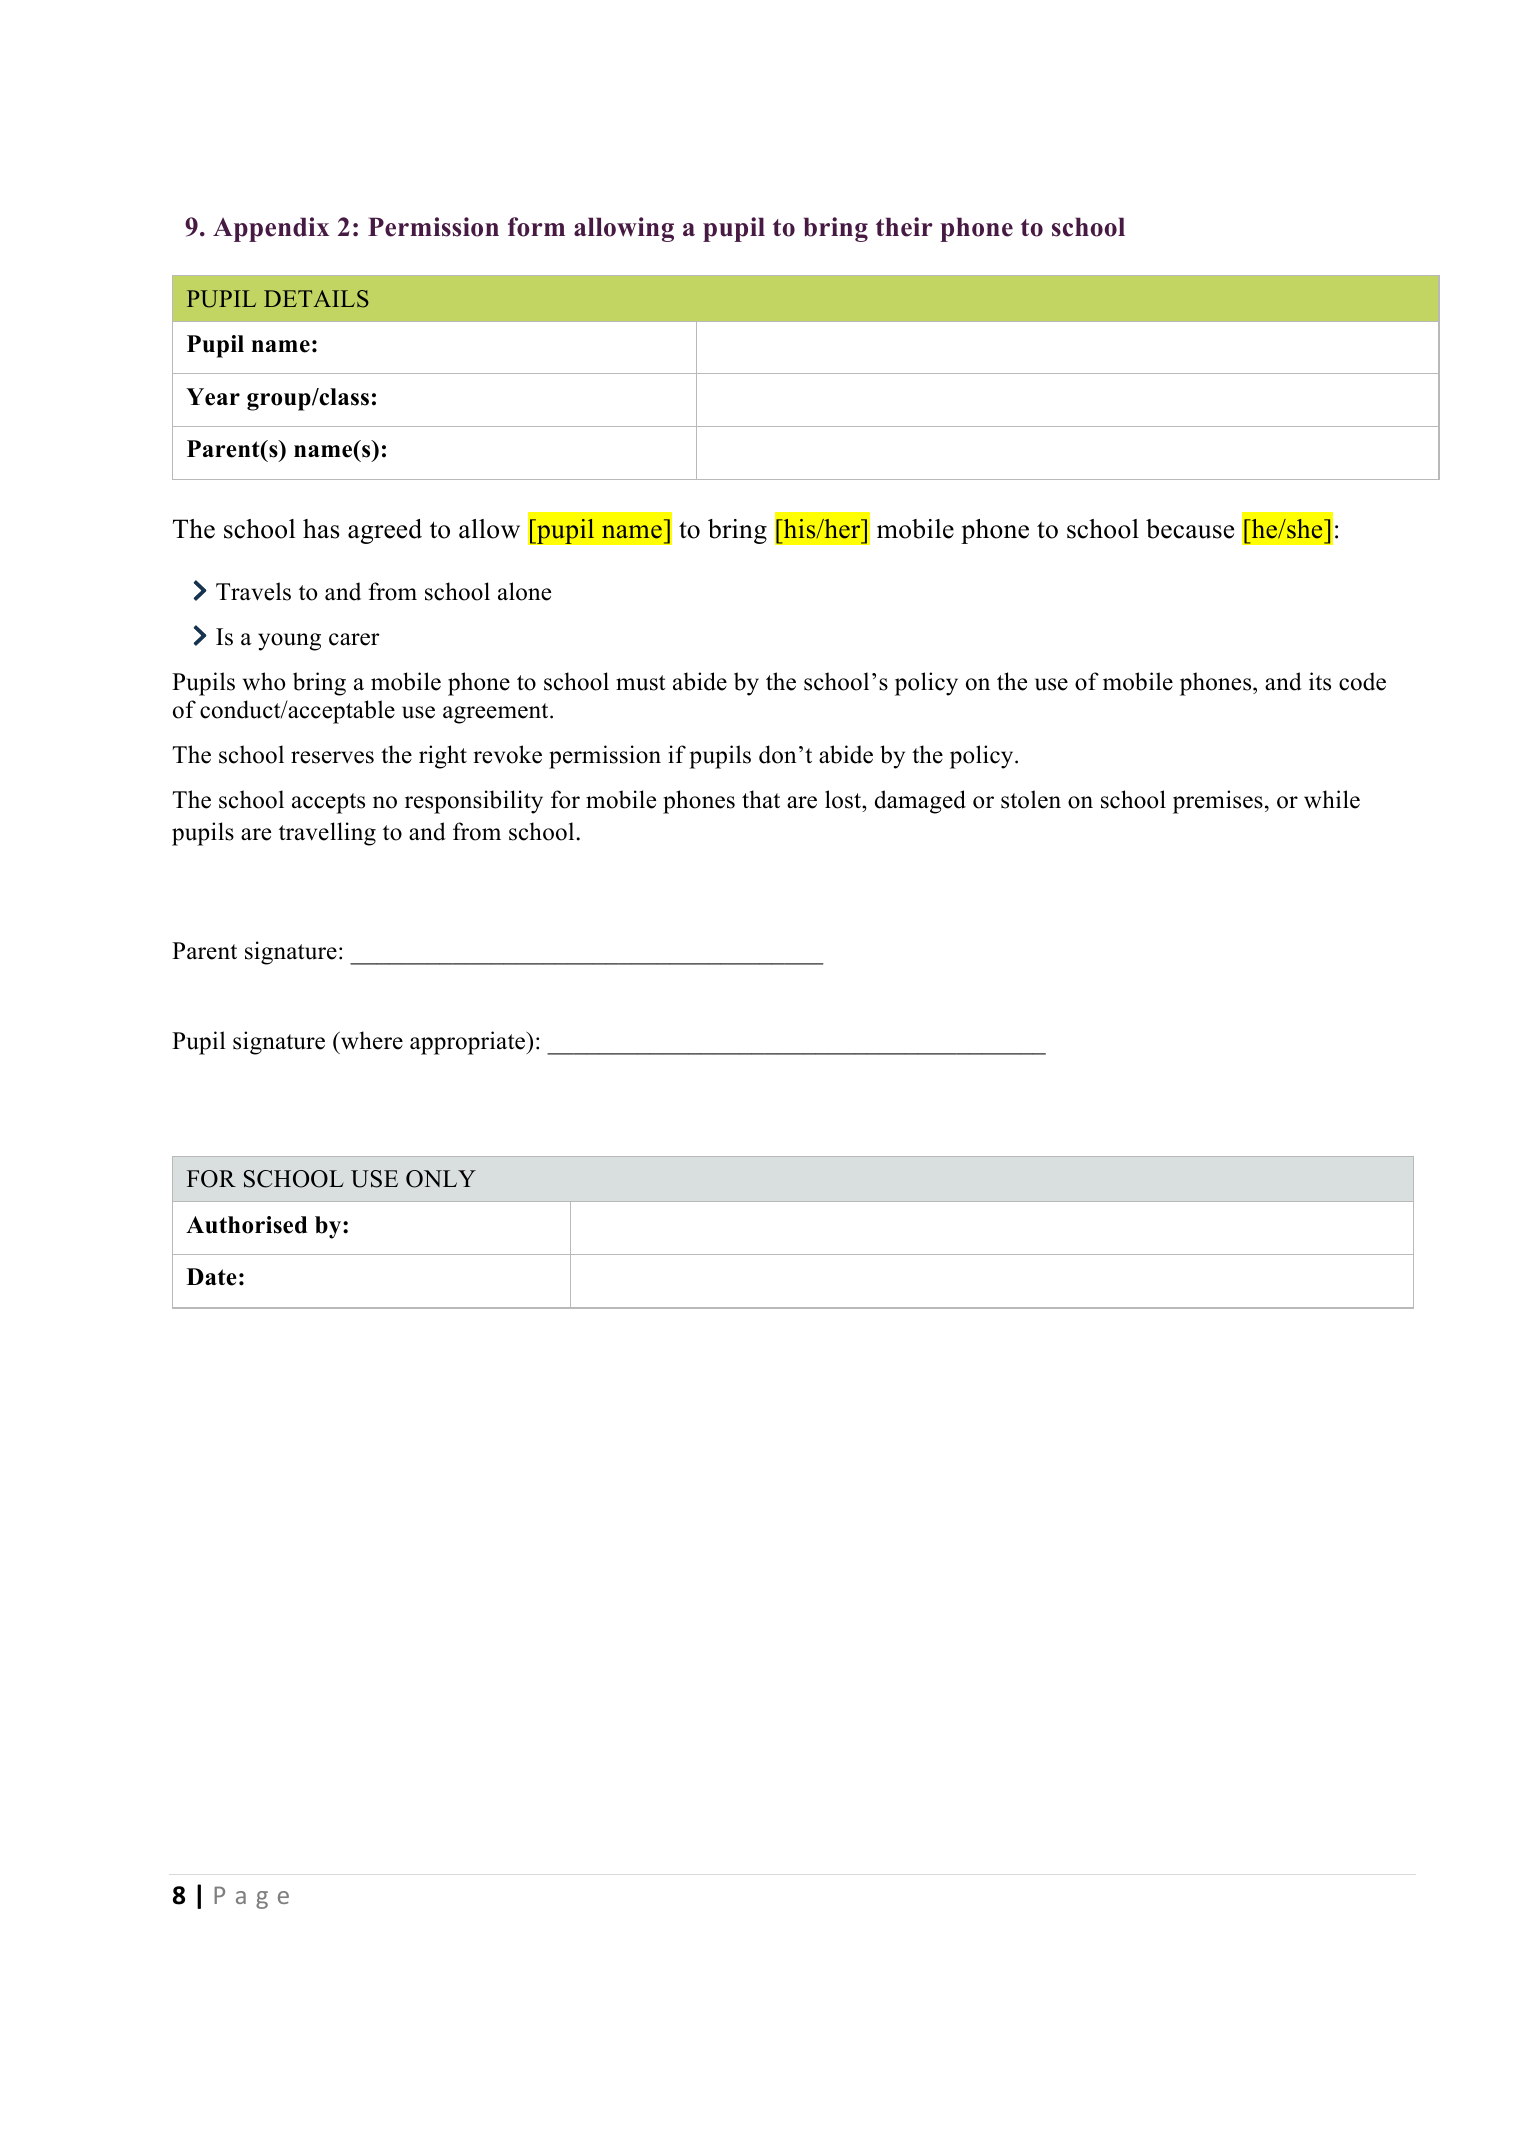  I want to click on appropriate, so click(469, 1043).
